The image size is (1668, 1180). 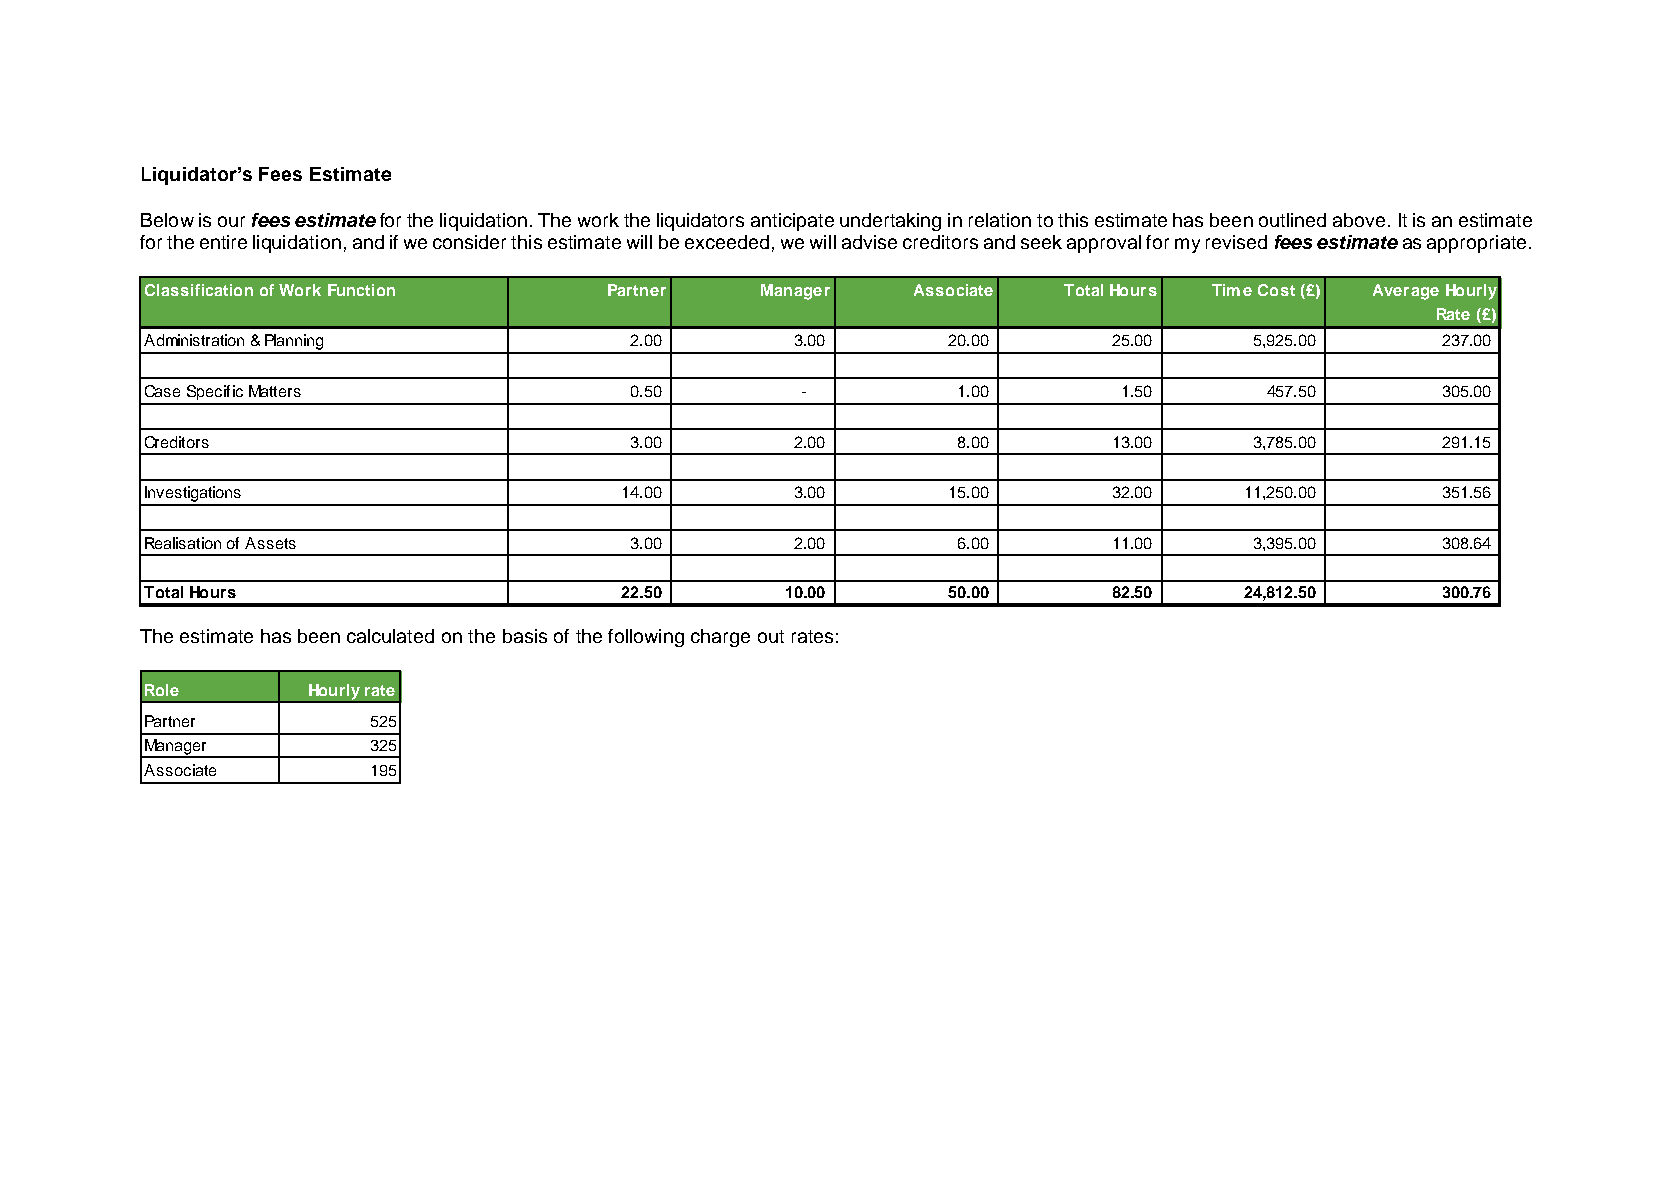 I want to click on entire, so click(x=223, y=242).
